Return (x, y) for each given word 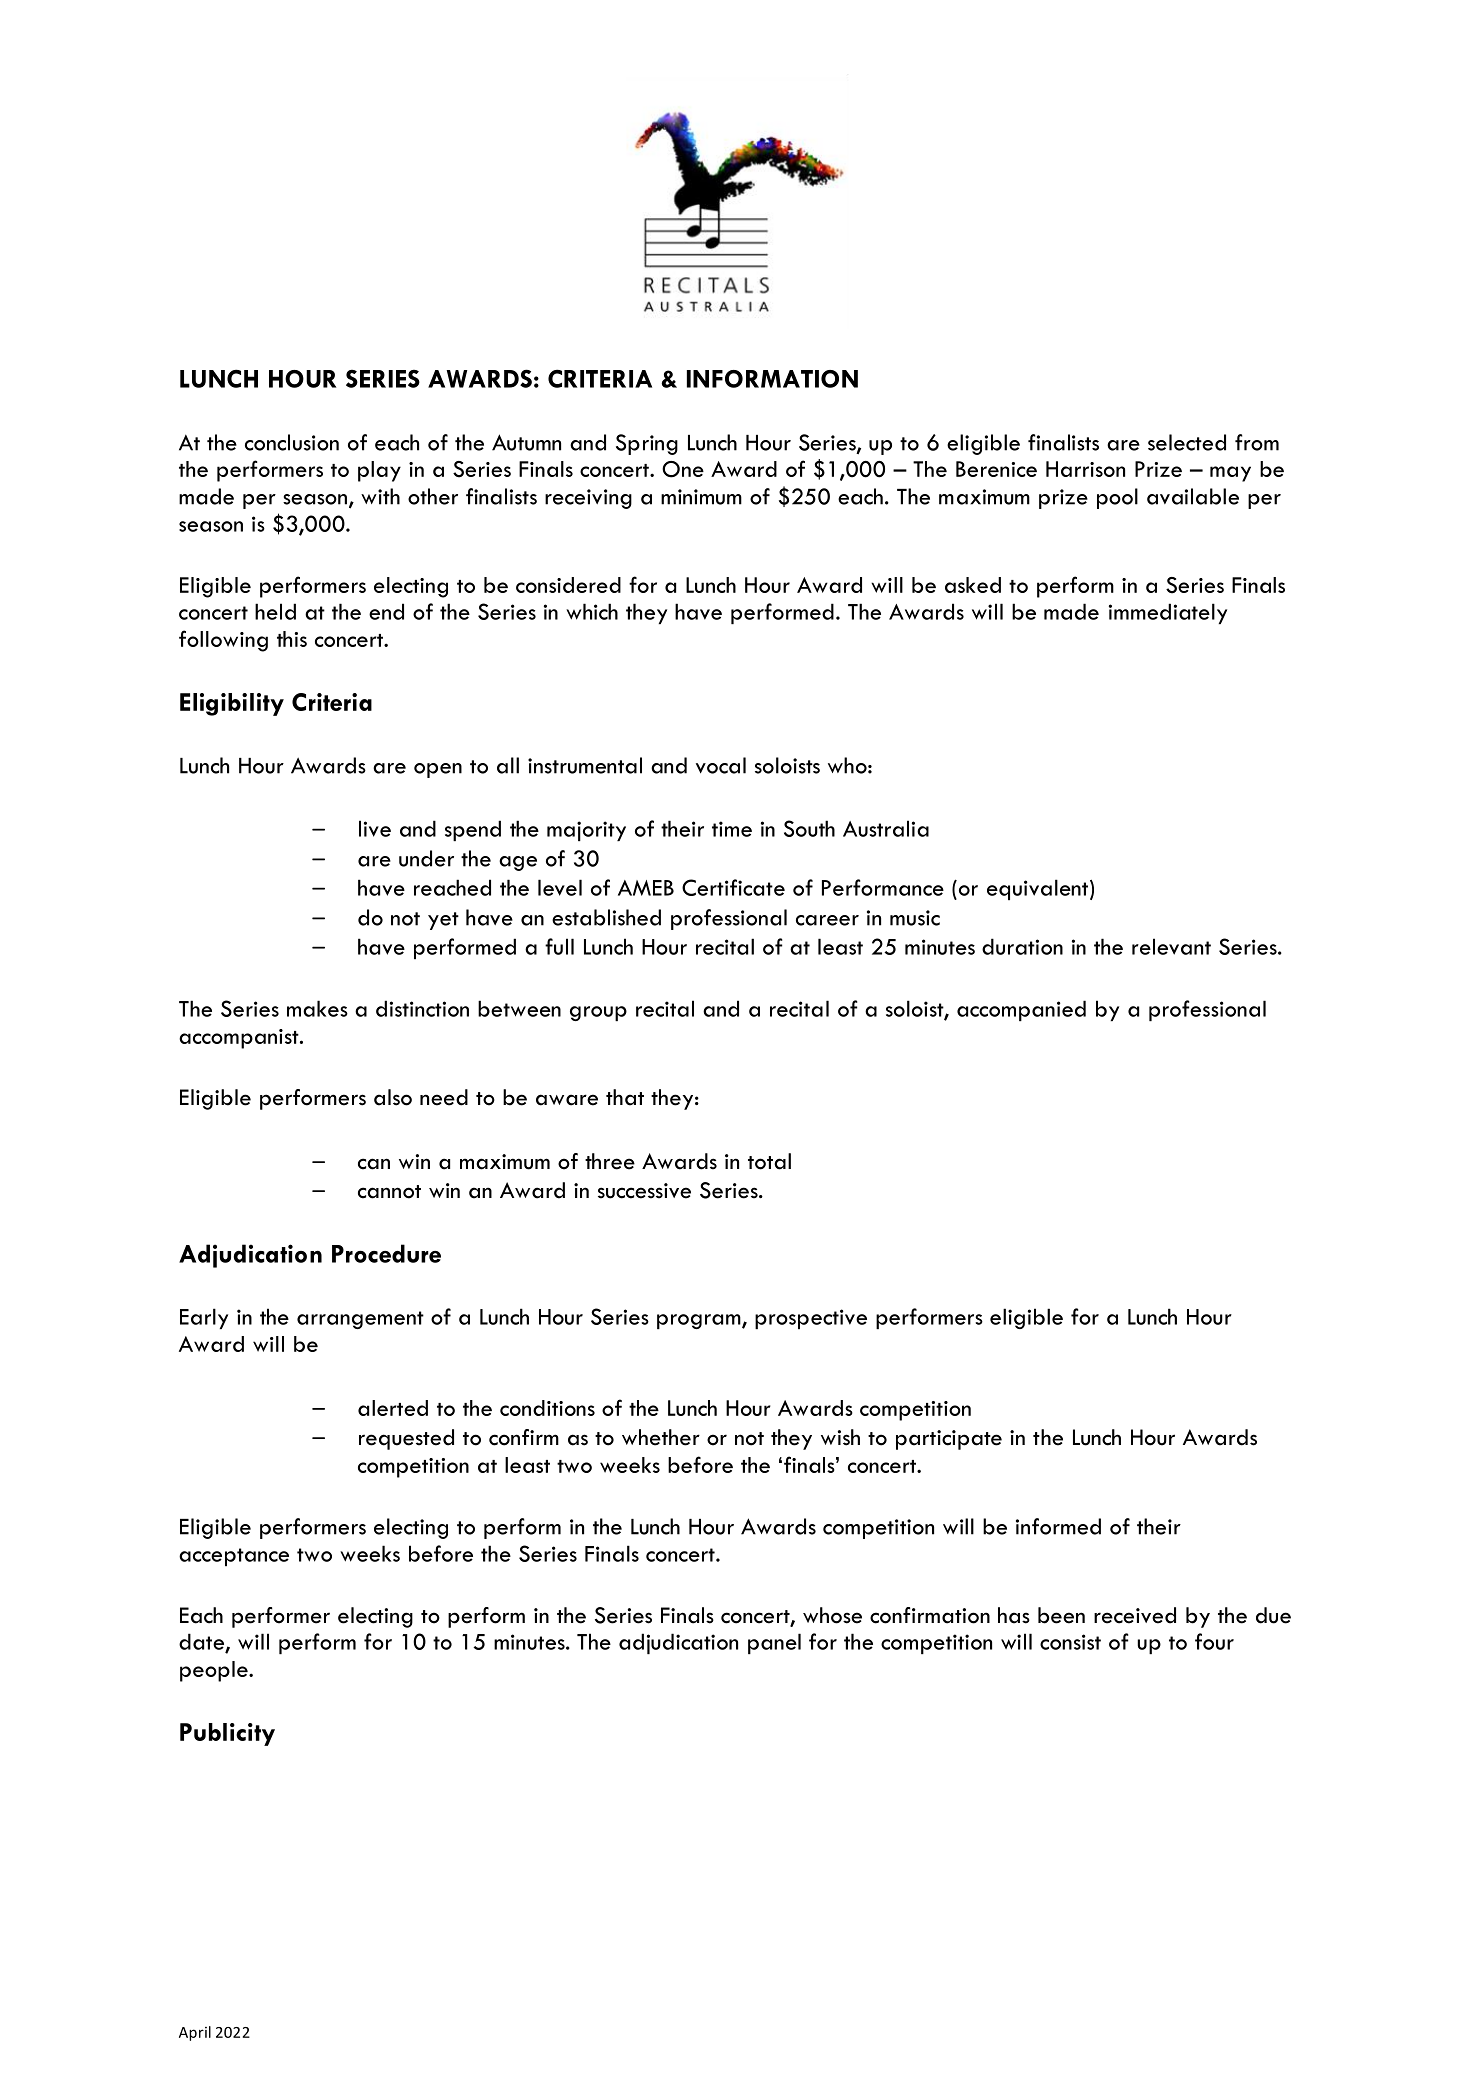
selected (1187, 442)
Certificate (733, 887)
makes (317, 1008)
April (195, 2033)
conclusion (292, 442)
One (683, 469)
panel (774, 1643)
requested (406, 1439)
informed (1058, 1526)
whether (661, 1437)
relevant (1171, 946)
